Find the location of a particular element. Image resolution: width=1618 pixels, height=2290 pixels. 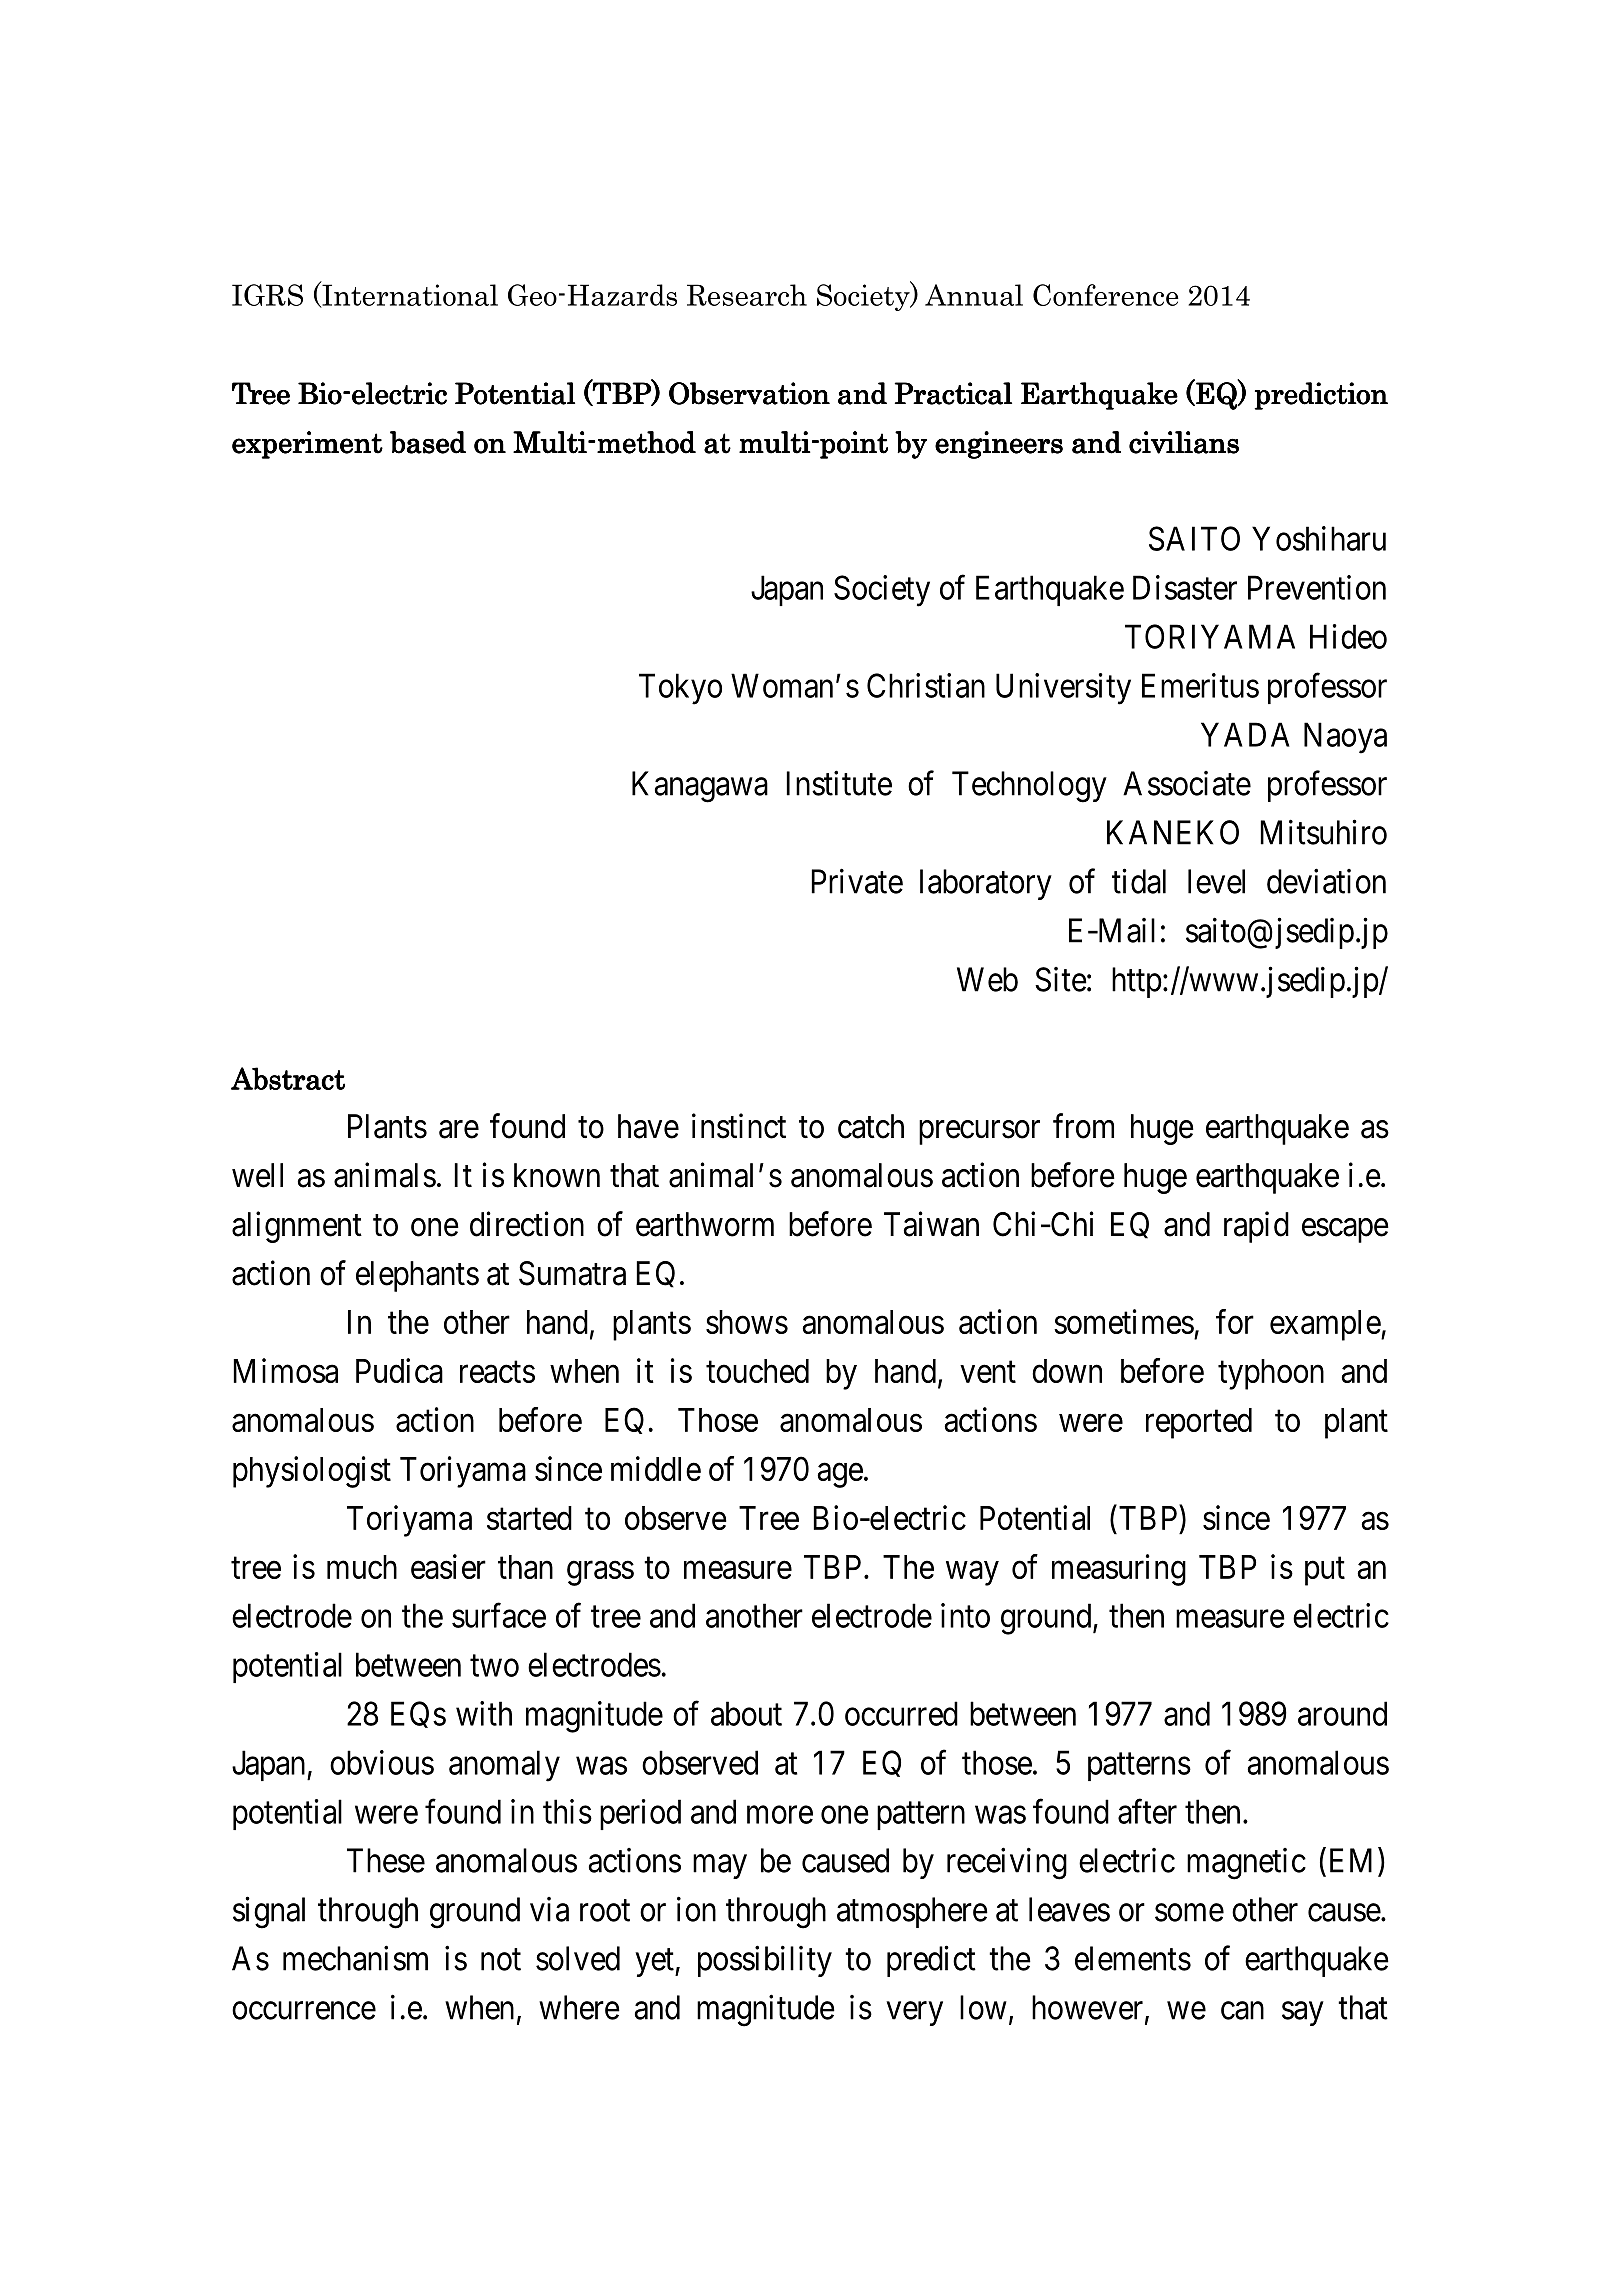

Research is located at coordinates (747, 295).
